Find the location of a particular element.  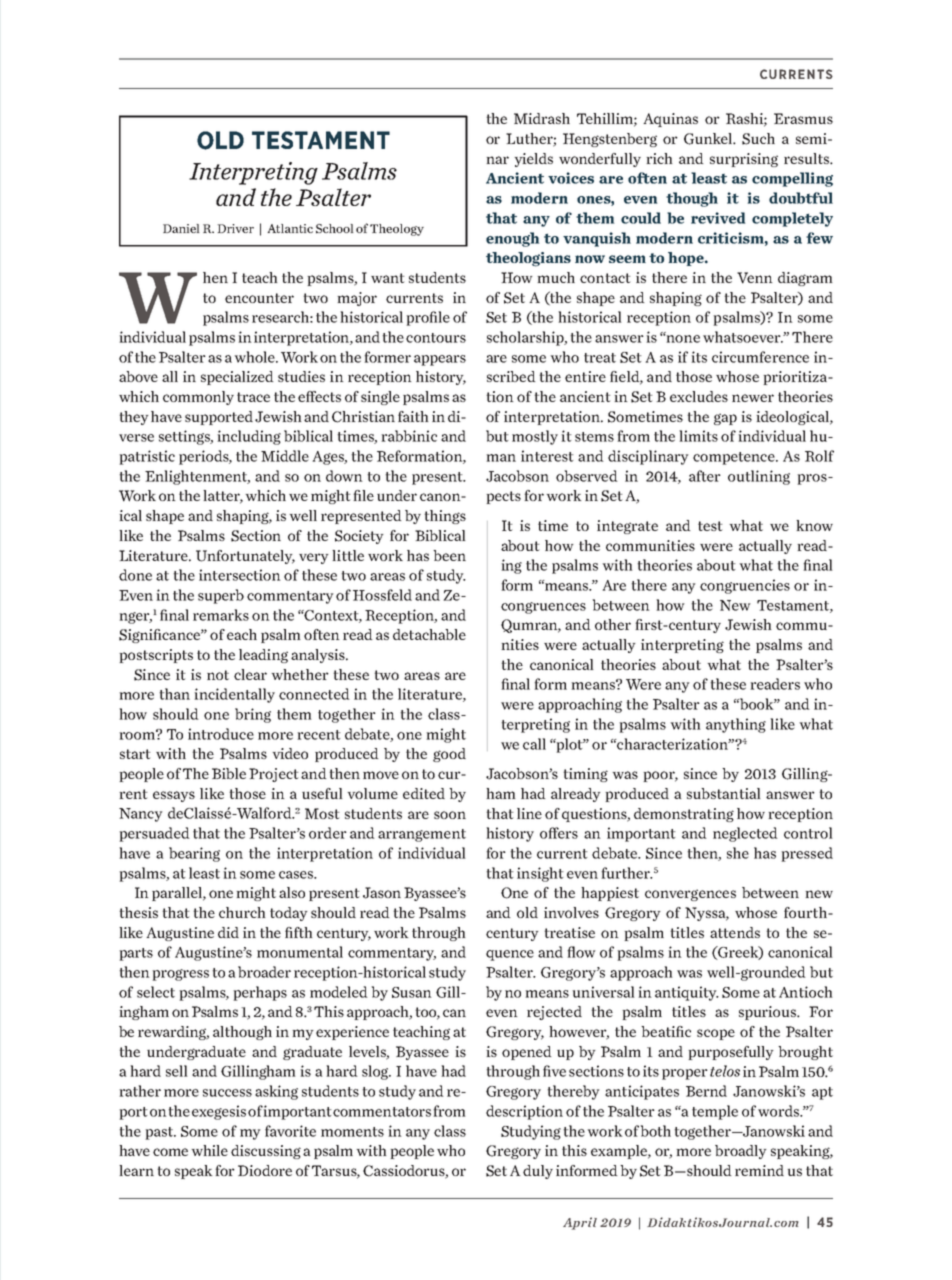

duly is located at coordinates (538, 1172).
